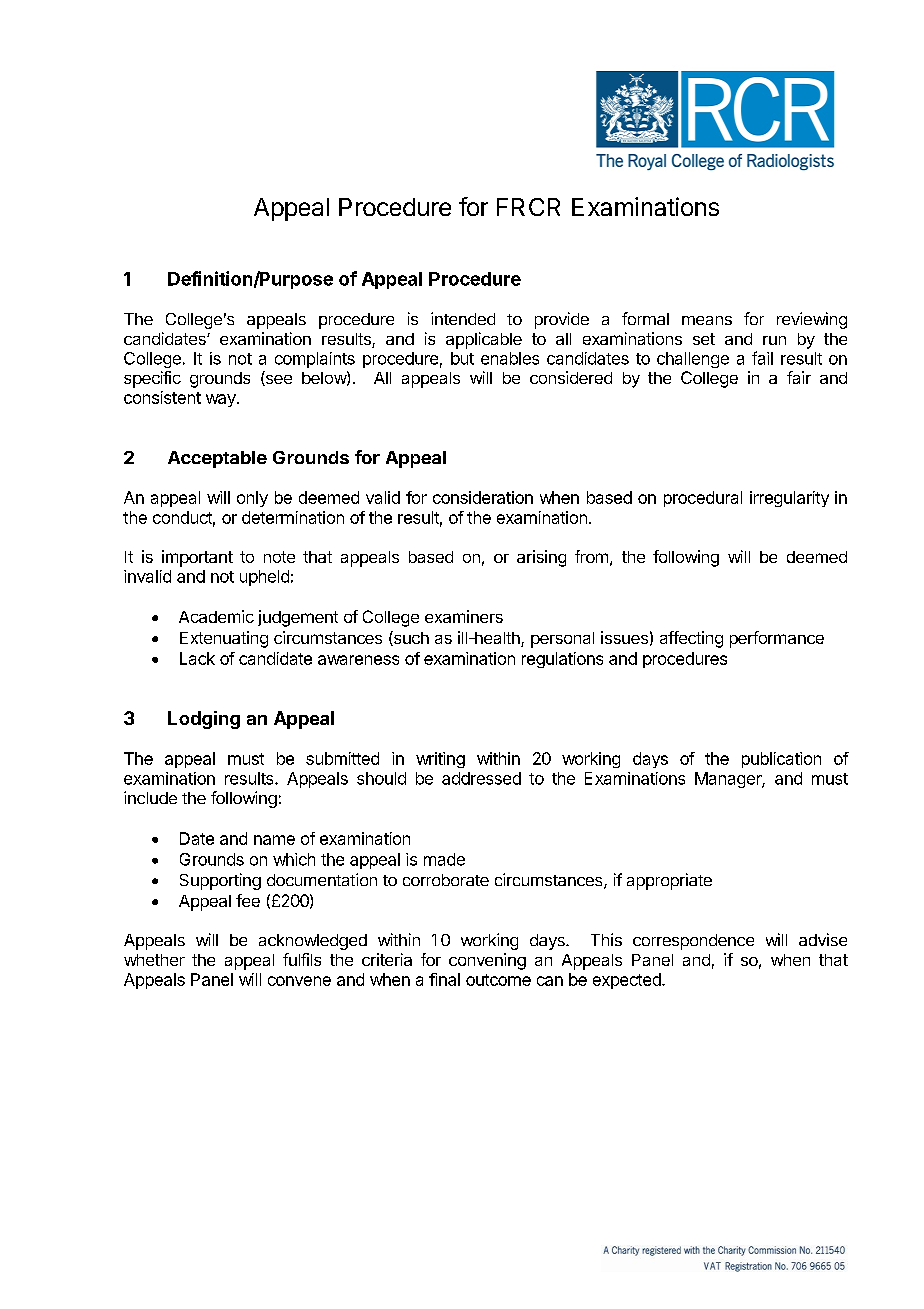 The height and width of the page is (1309, 924). What do you see at coordinates (487, 961) in the page?
I see `convening` at bounding box center [487, 961].
